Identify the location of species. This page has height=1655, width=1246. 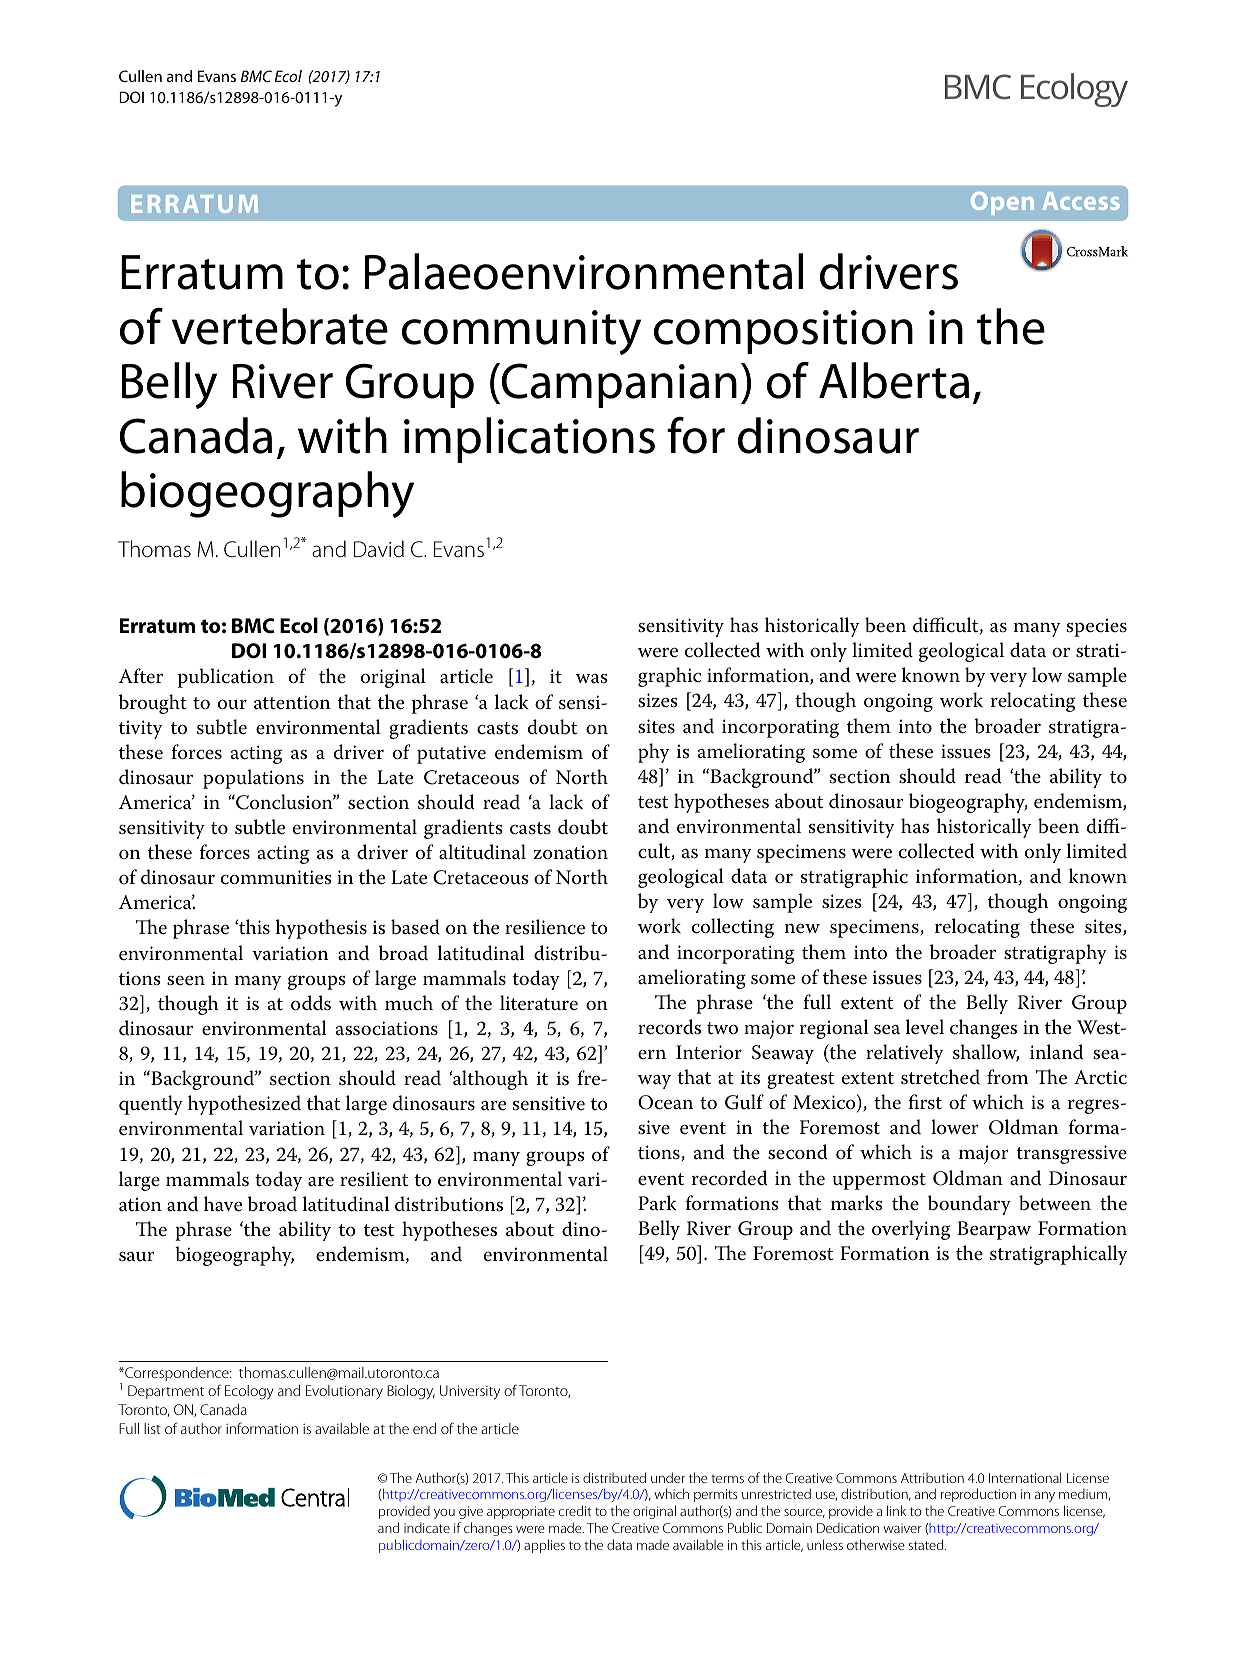
(1097, 627).
